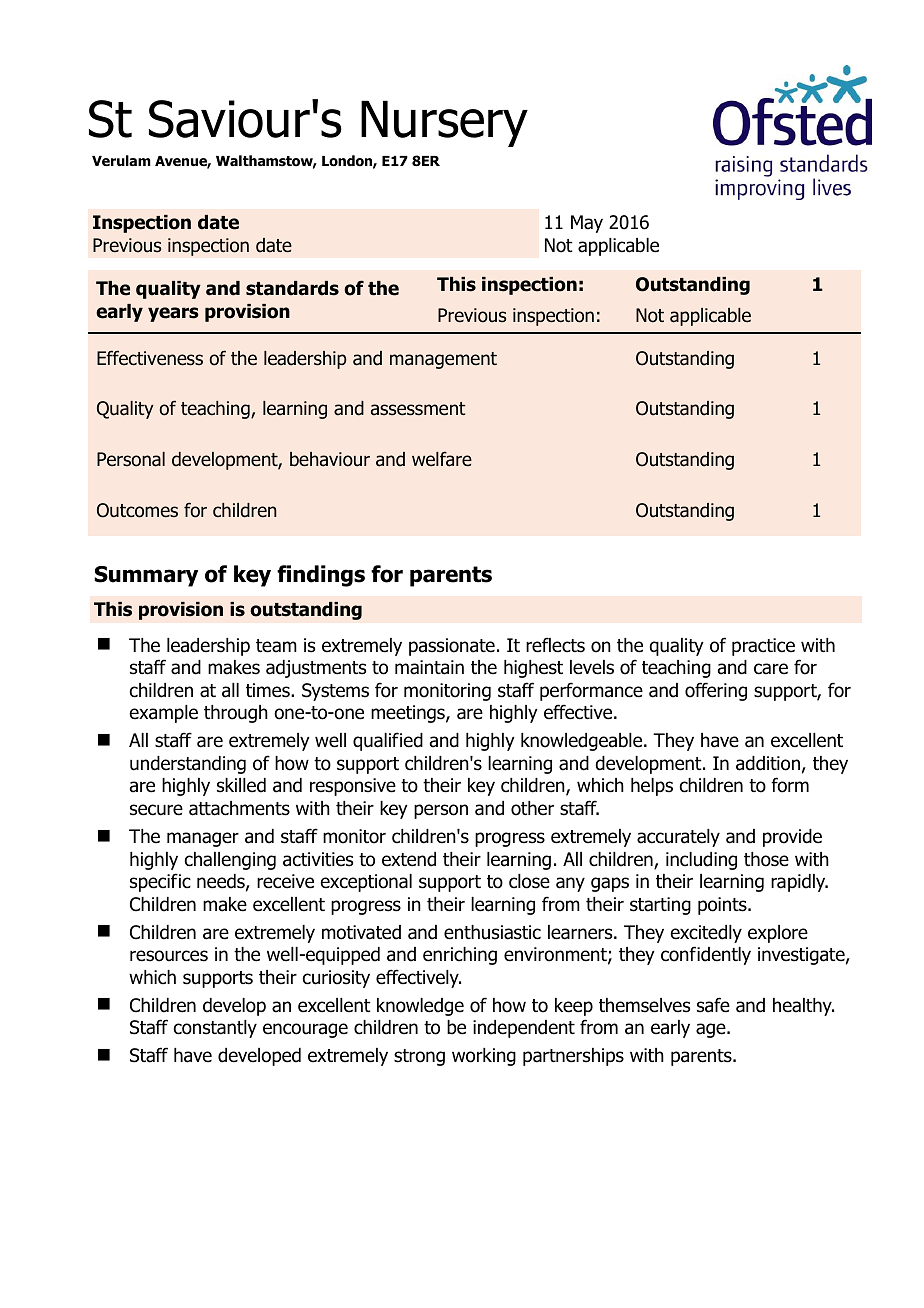 This document has width=924, height=1308. I want to click on constantly, so click(215, 1029).
